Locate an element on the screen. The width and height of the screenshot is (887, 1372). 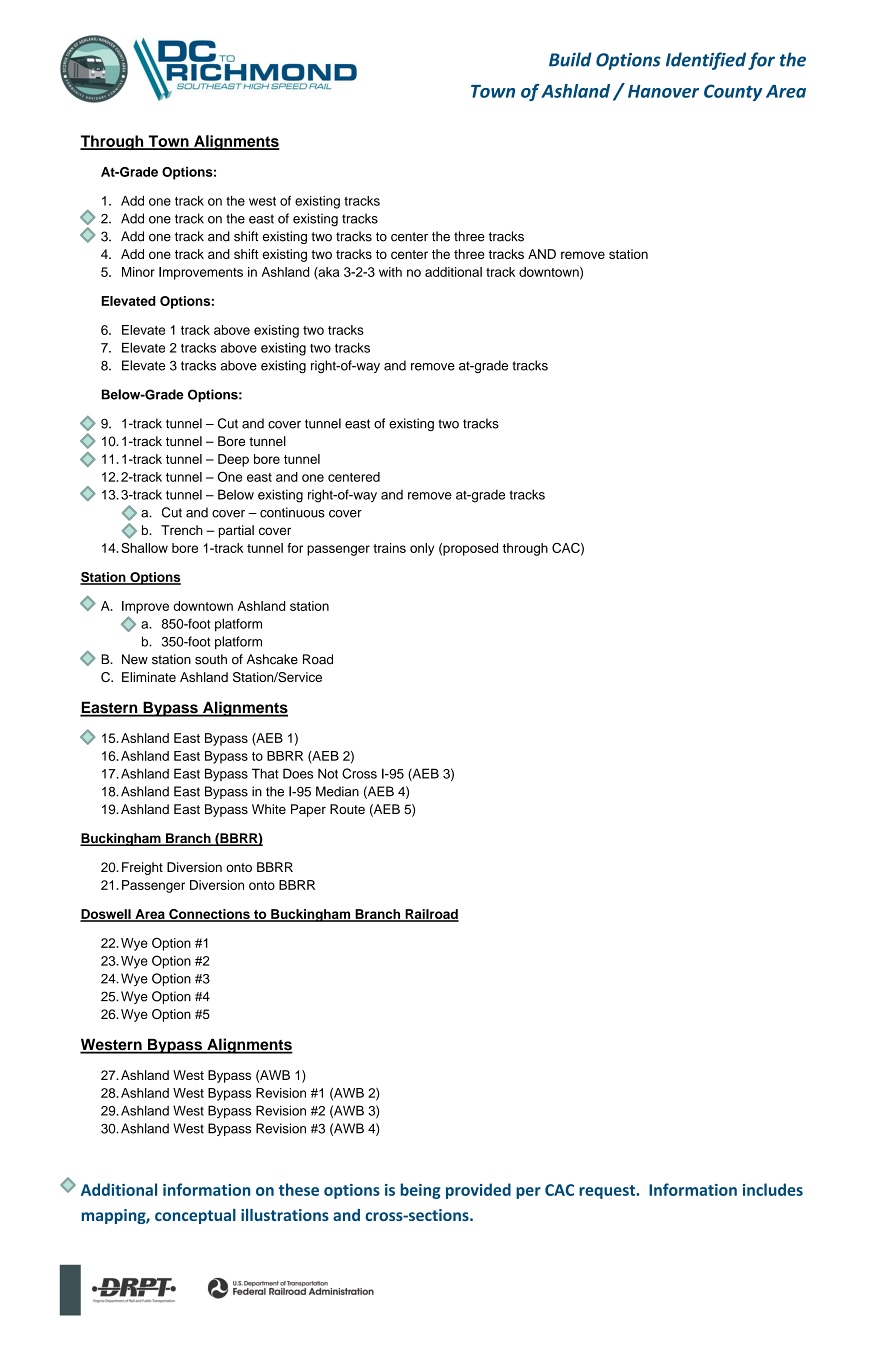
Minor is located at coordinates (138, 272).
